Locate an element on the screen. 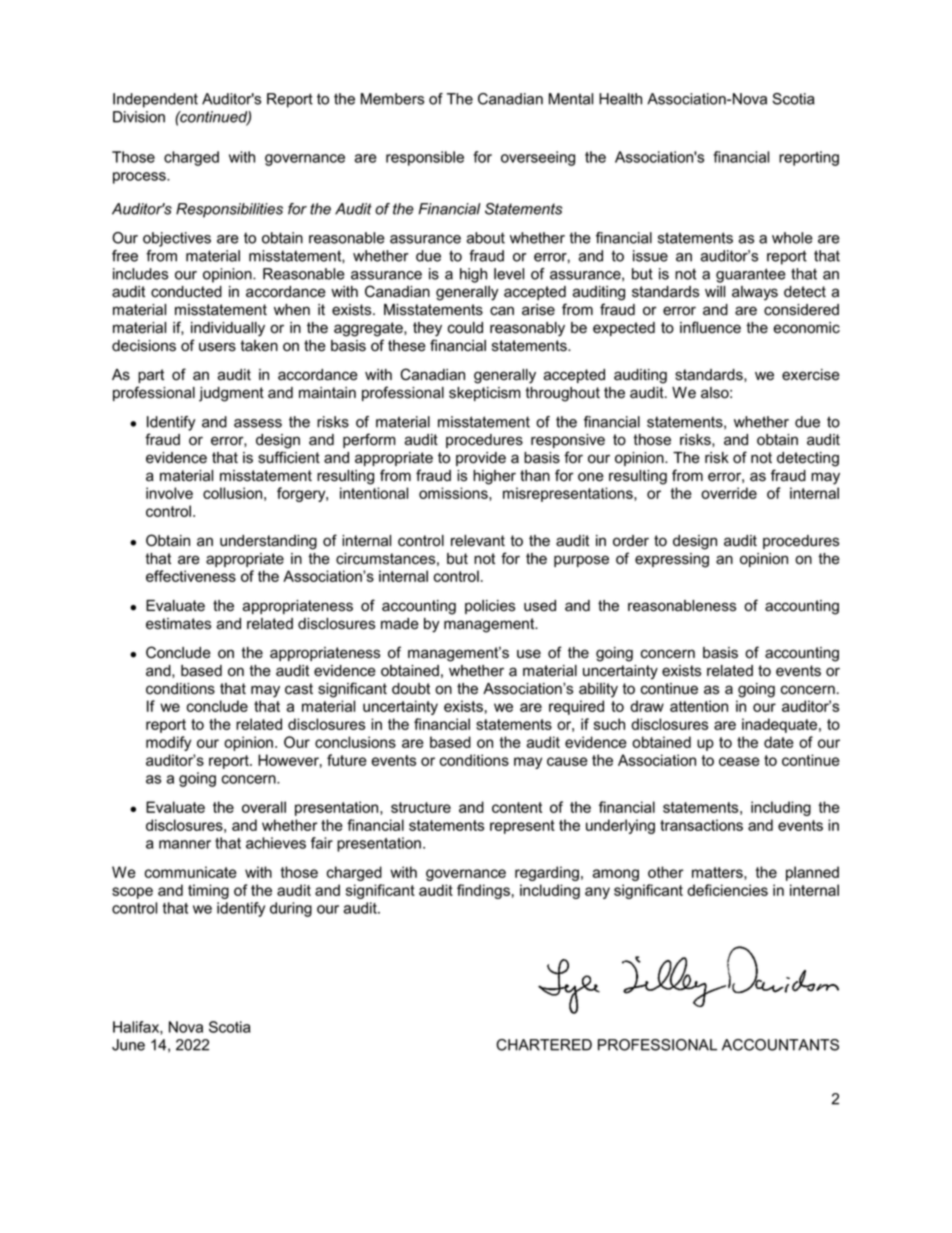 The height and width of the screenshot is (1233, 952). doubt is located at coordinates (411, 689).
